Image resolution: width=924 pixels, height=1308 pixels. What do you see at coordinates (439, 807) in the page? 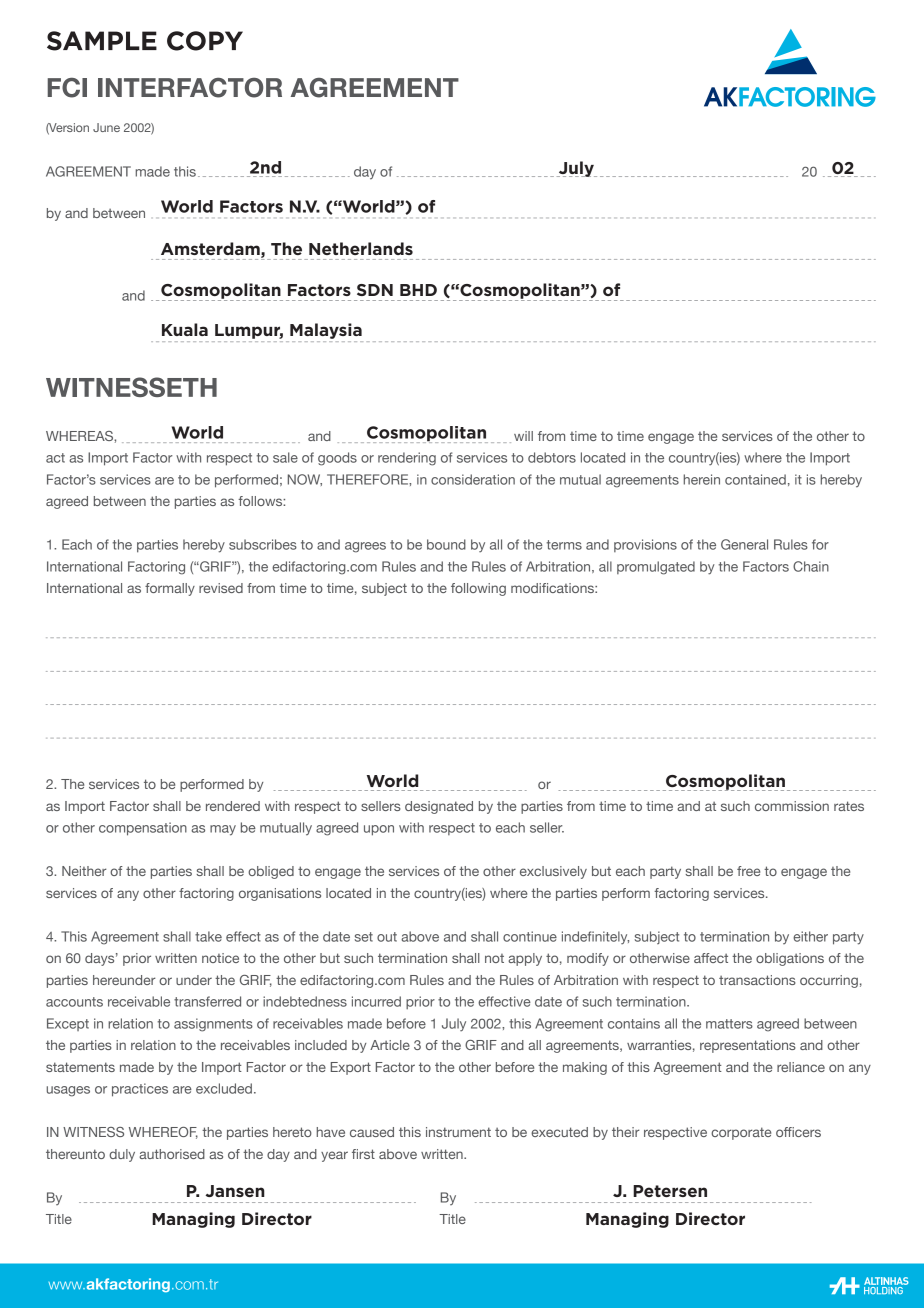
I see `designated` at bounding box center [439, 807].
